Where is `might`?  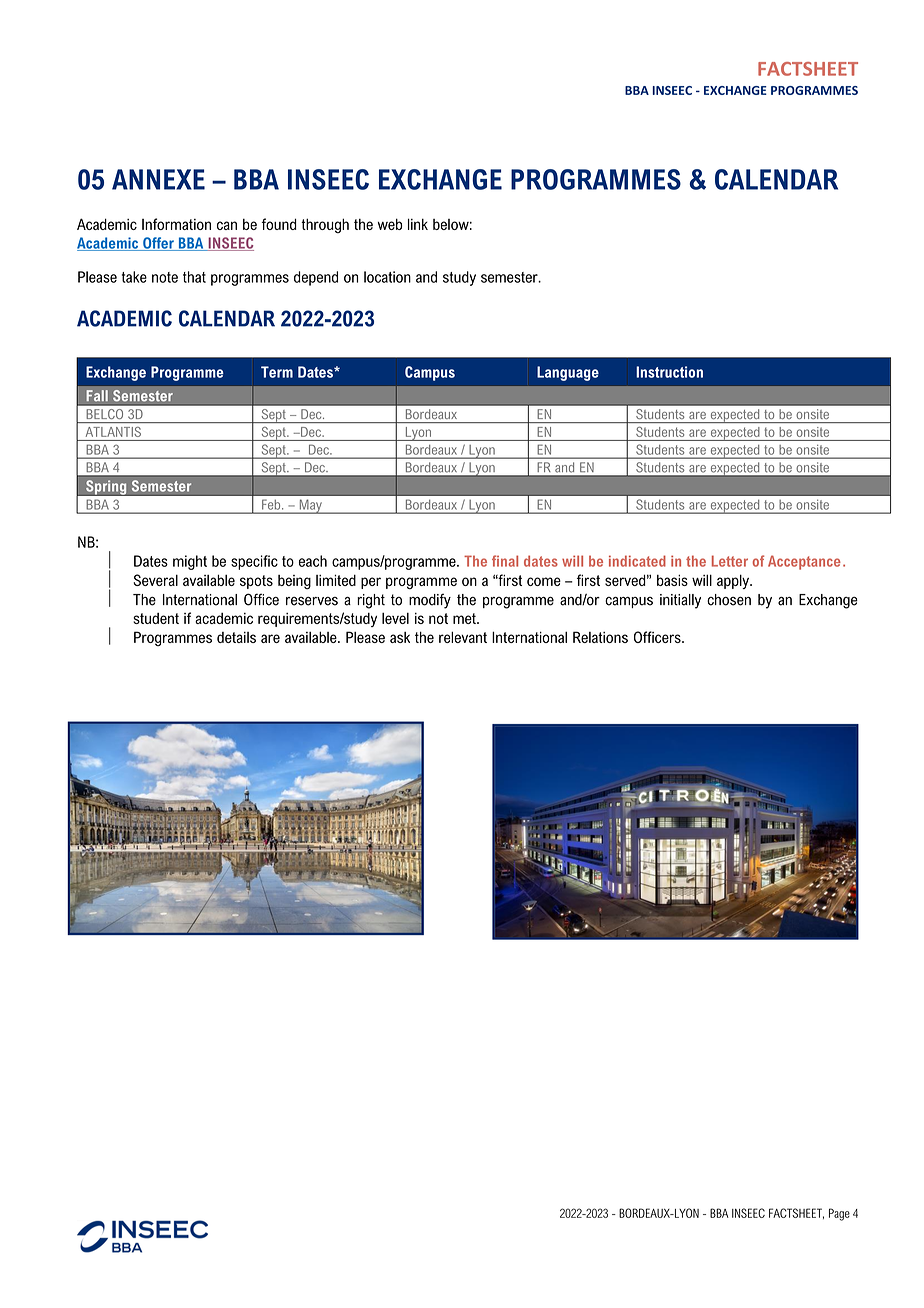
might is located at coordinates (190, 562).
